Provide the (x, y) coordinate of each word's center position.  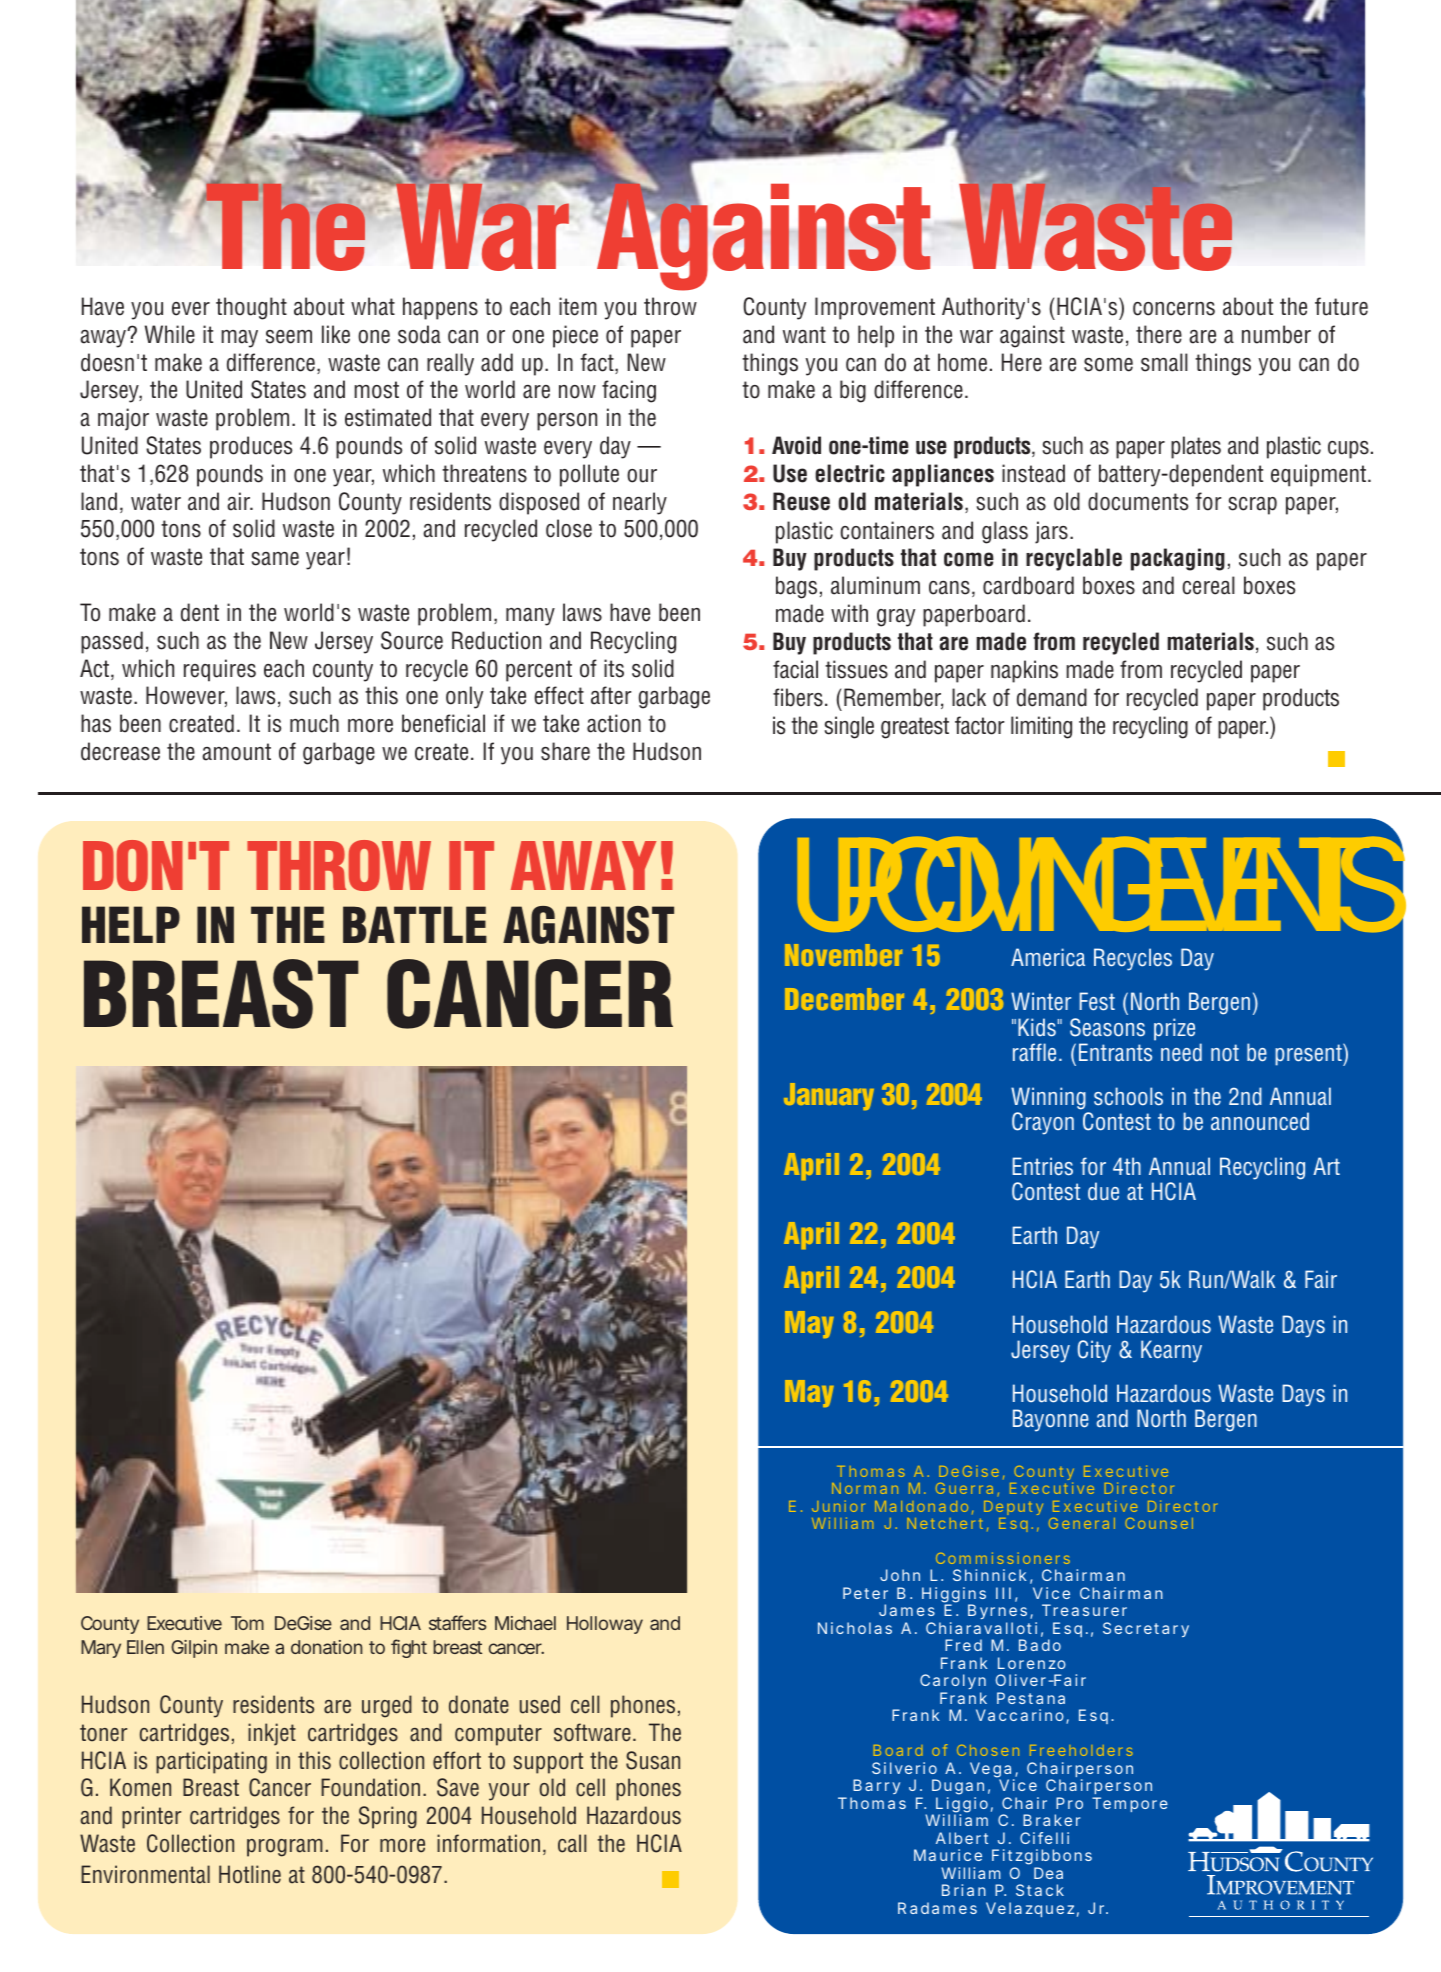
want (804, 335)
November (843, 955)
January (829, 1096)
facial (795, 669)
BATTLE (415, 924)
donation (327, 1647)
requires (220, 670)
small (1164, 362)
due (1103, 1191)
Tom (247, 1623)
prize (1174, 1029)
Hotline (250, 1874)
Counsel (1159, 1523)
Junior (838, 1506)
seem (289, 337)
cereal (1208, 585)
